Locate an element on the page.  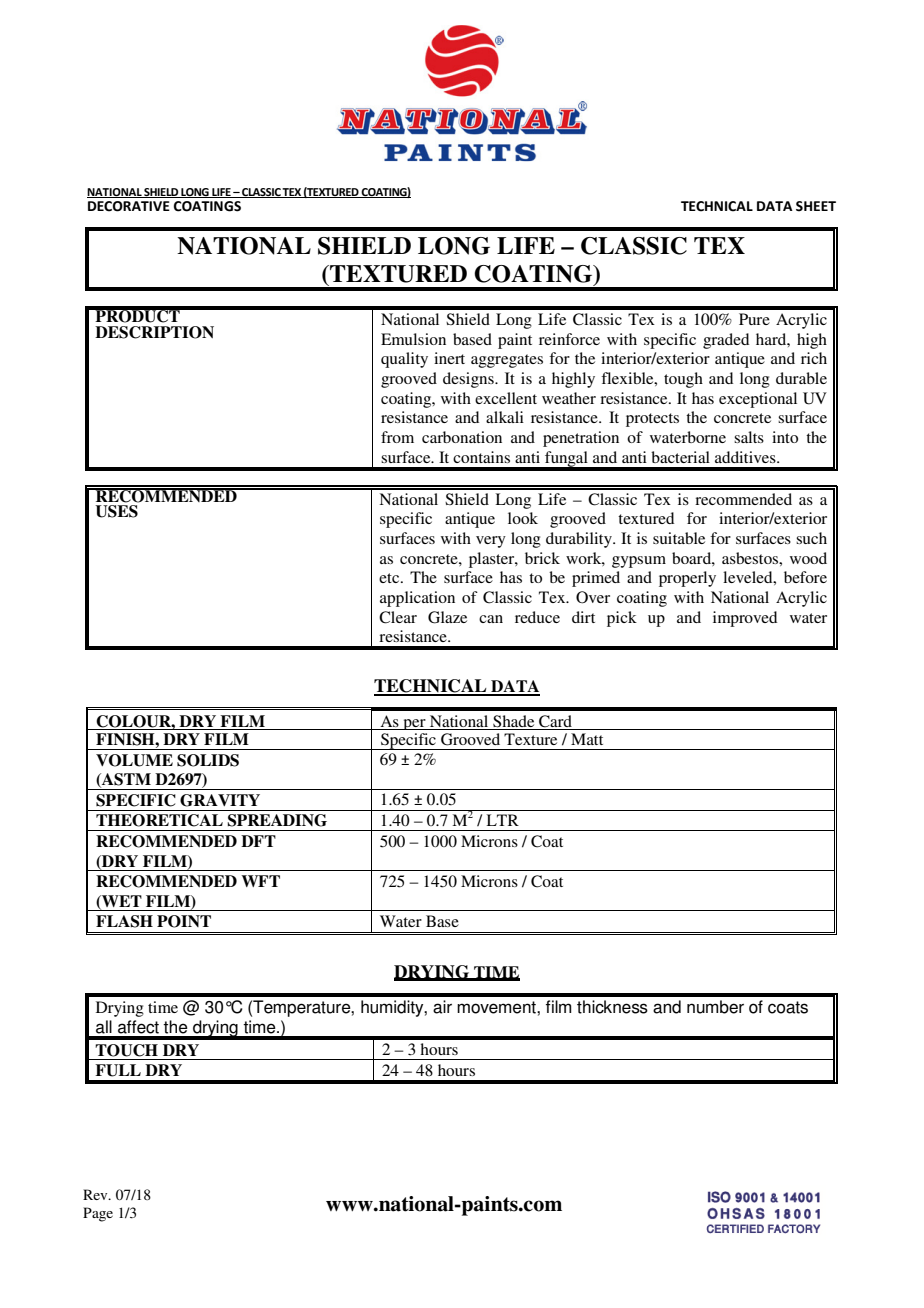
Glaze is located at coordinates (447, 617).
